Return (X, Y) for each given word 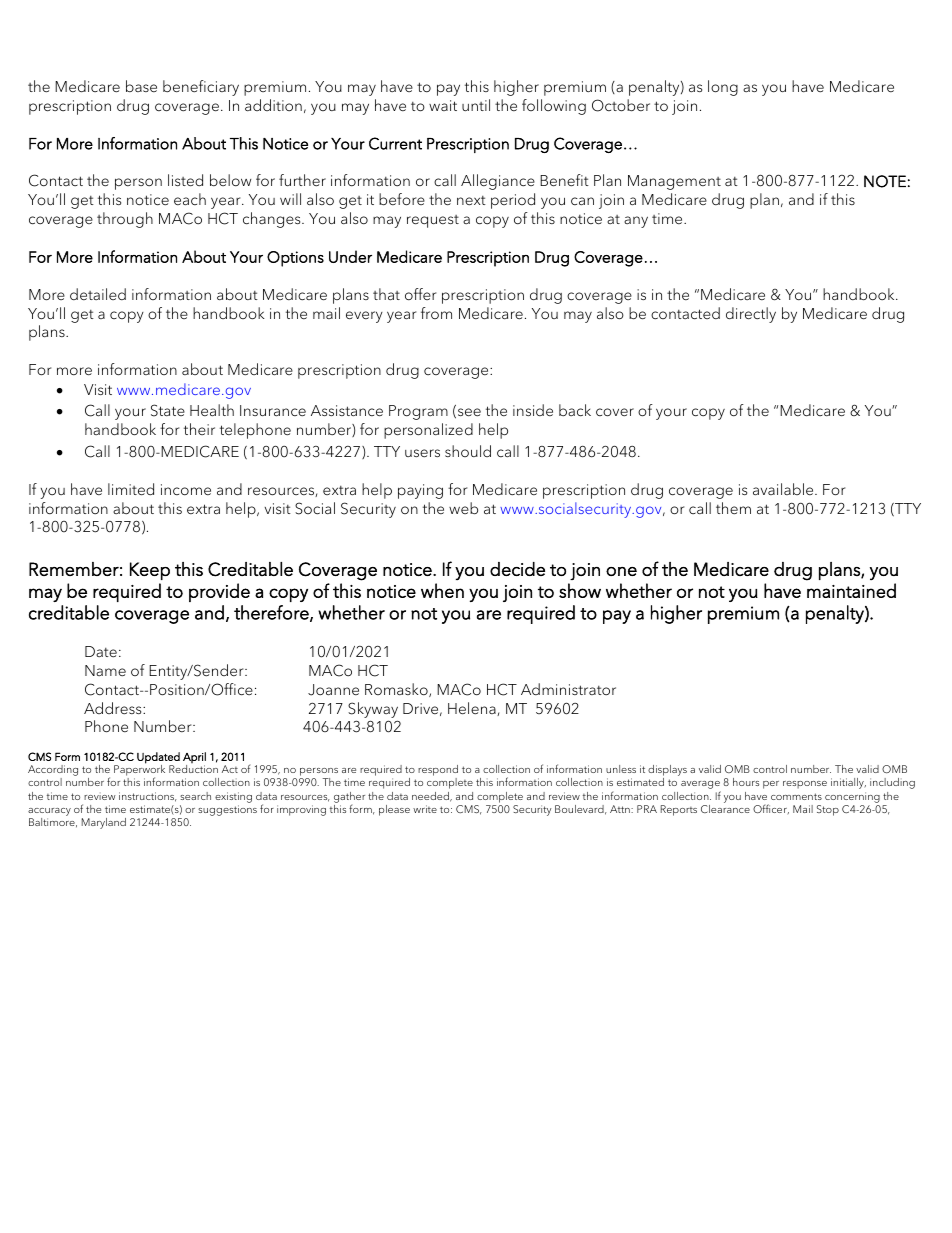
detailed (98, 294)
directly (751, 315)
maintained (851, 590)
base (141, 86)
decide (517, 569)
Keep (150, 571)
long (723, 88)
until (476, 105)
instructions (148, 797)
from (436, 313)
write (425, 809)
